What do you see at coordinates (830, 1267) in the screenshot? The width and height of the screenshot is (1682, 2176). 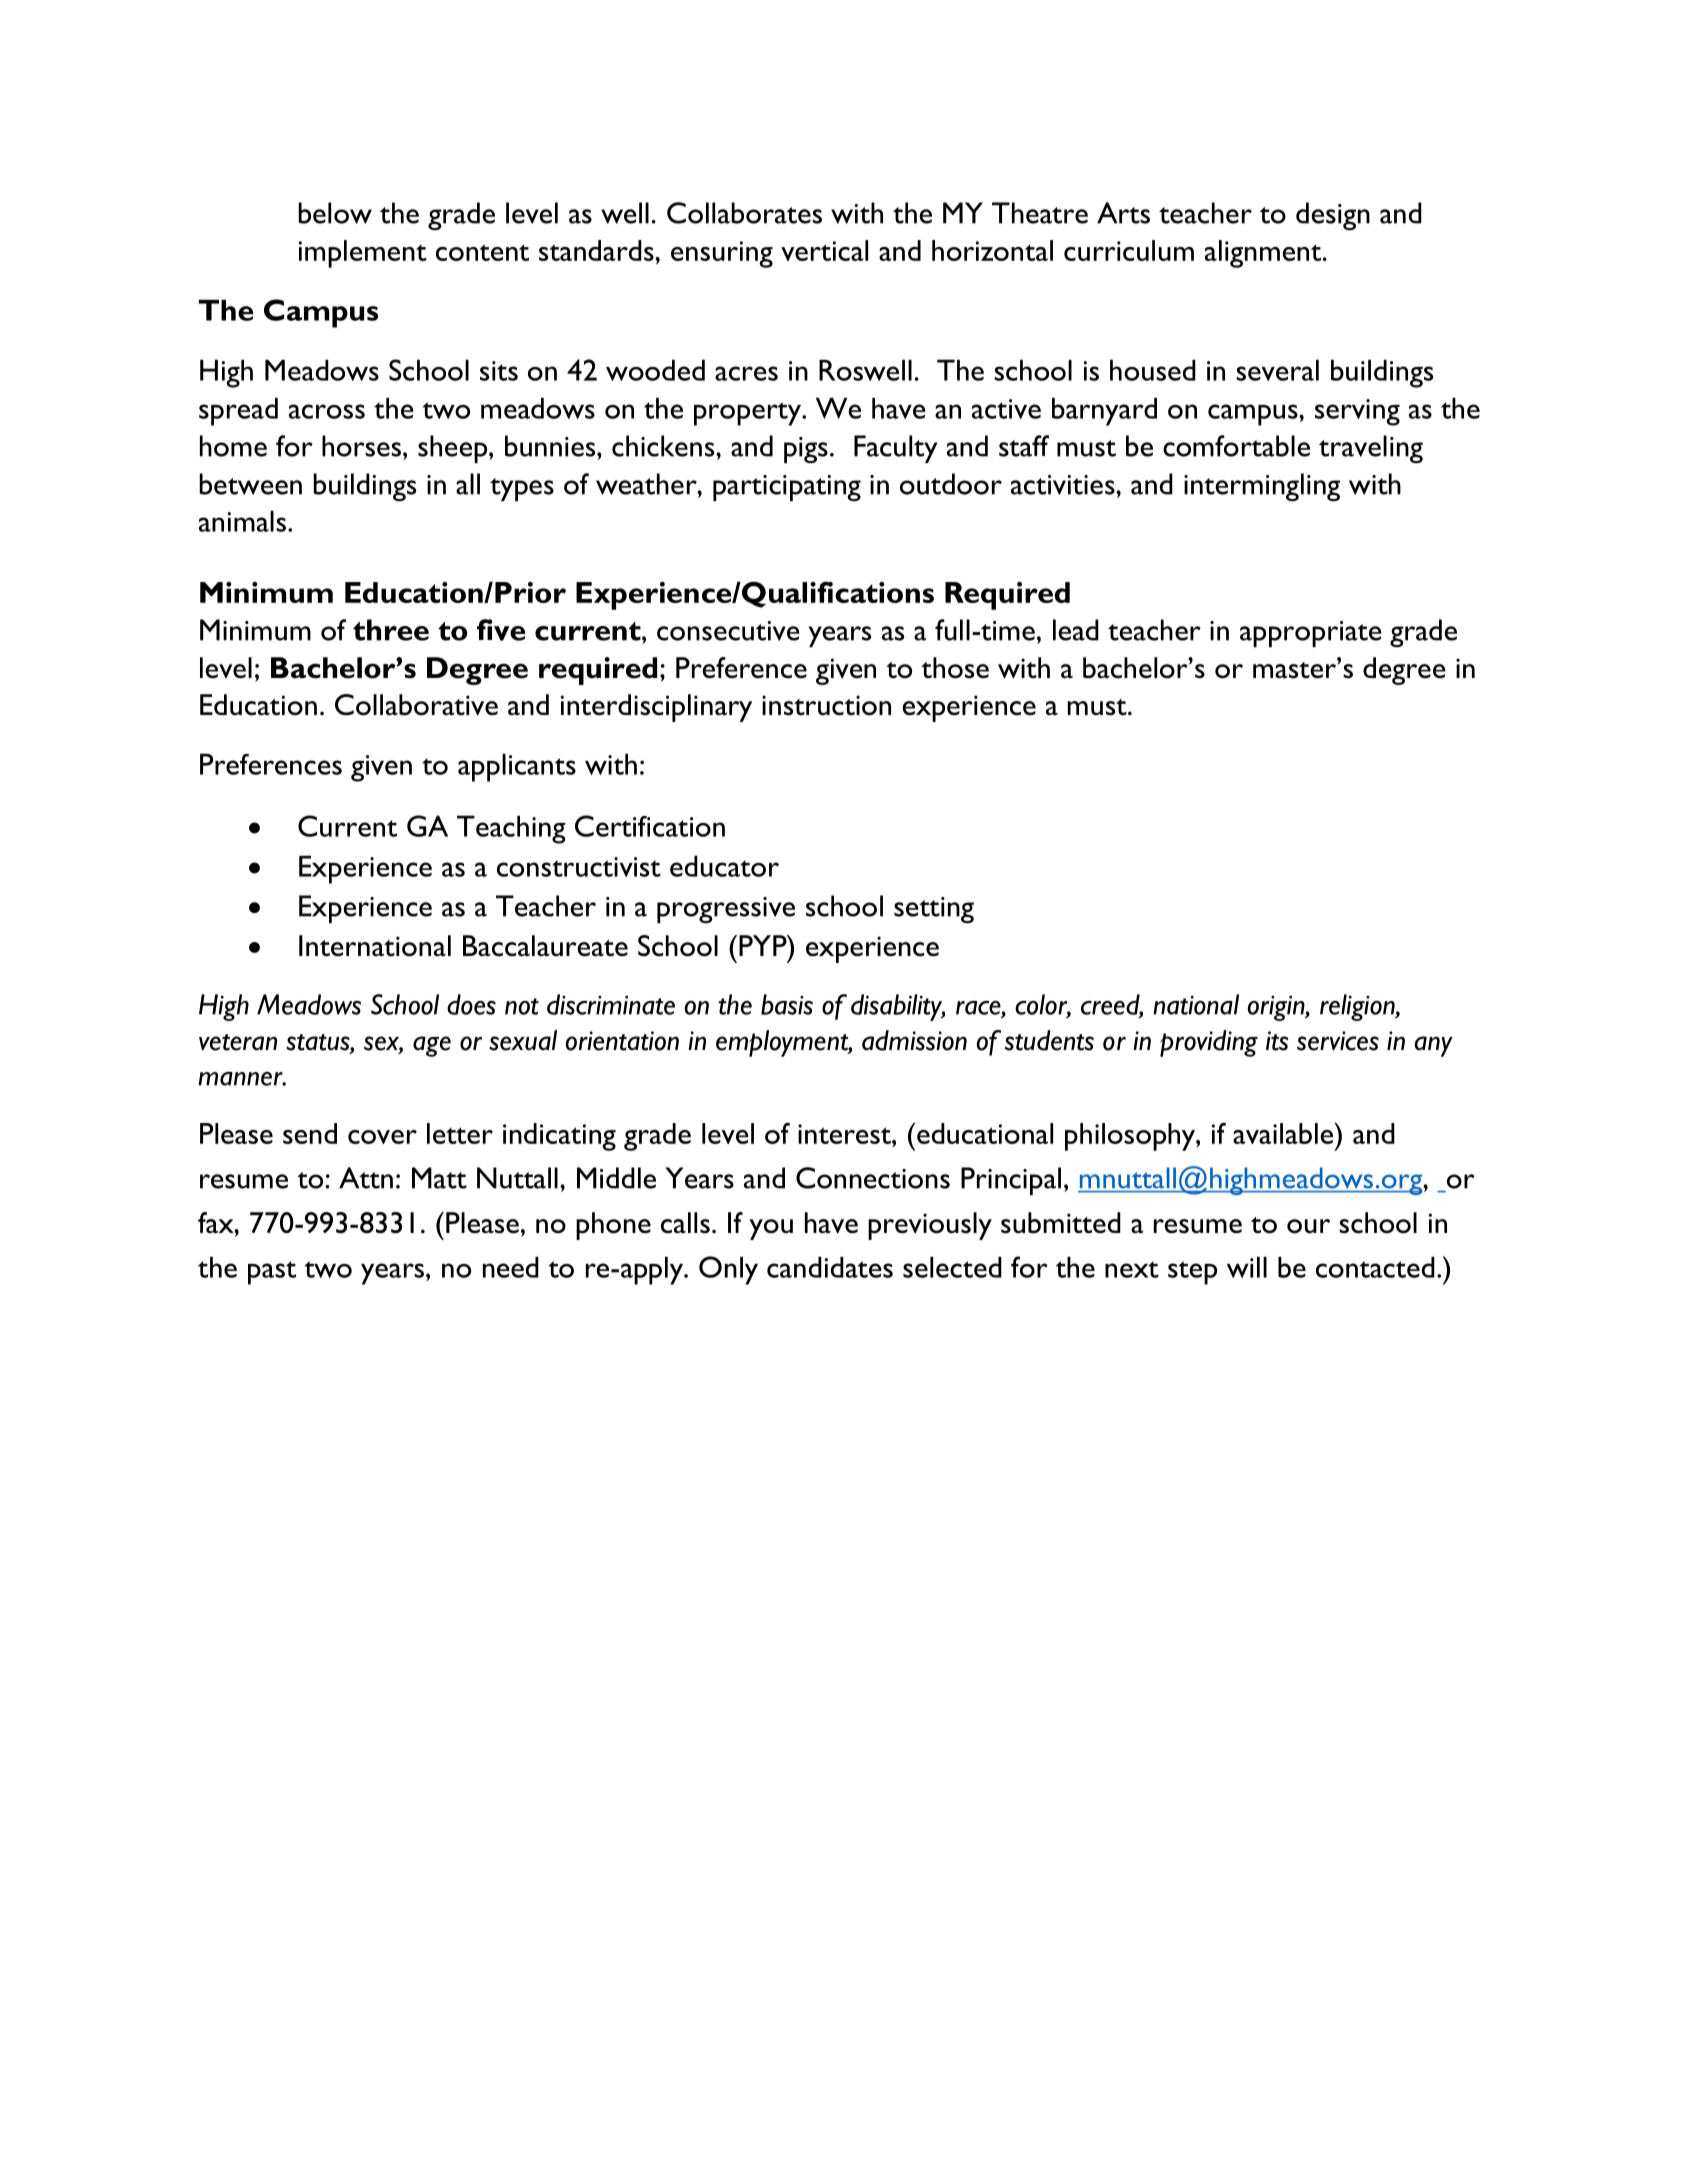 I see `candidates` at bounding box center [830, 1267].
